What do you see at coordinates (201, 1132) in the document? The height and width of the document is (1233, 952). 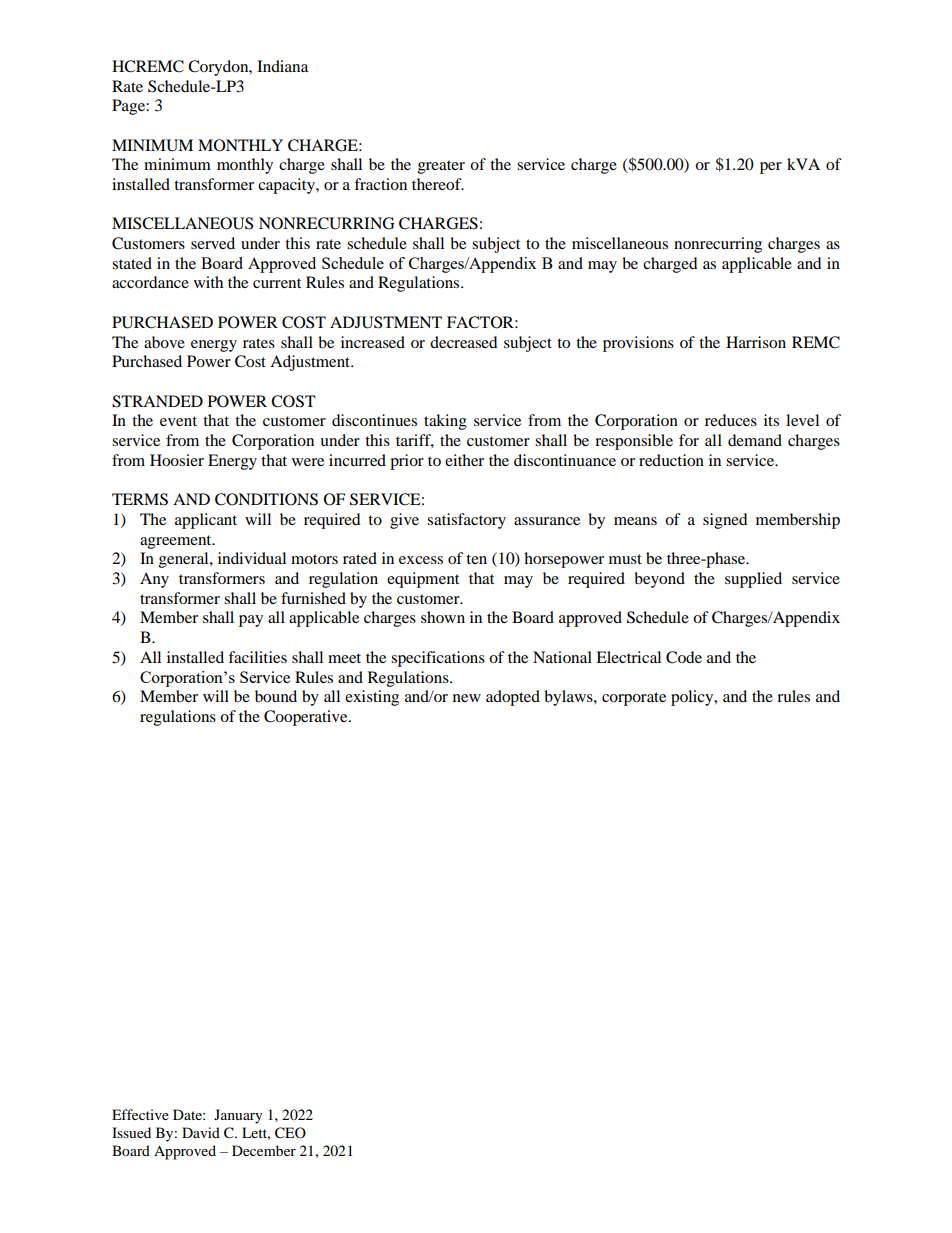 I see `David` at bounding box center [201, 1132].
